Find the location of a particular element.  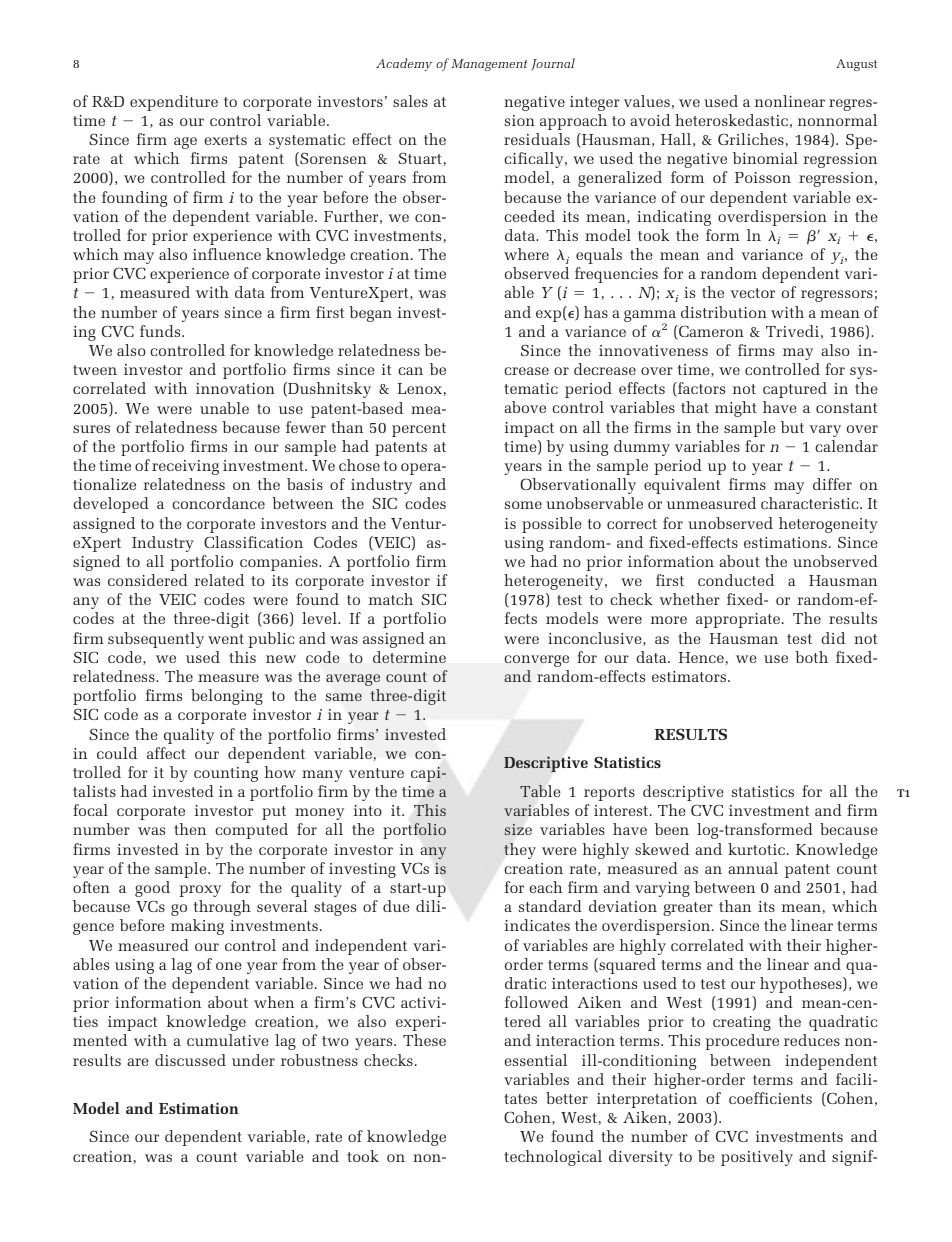

annual is located at coordinates (753, 868).
